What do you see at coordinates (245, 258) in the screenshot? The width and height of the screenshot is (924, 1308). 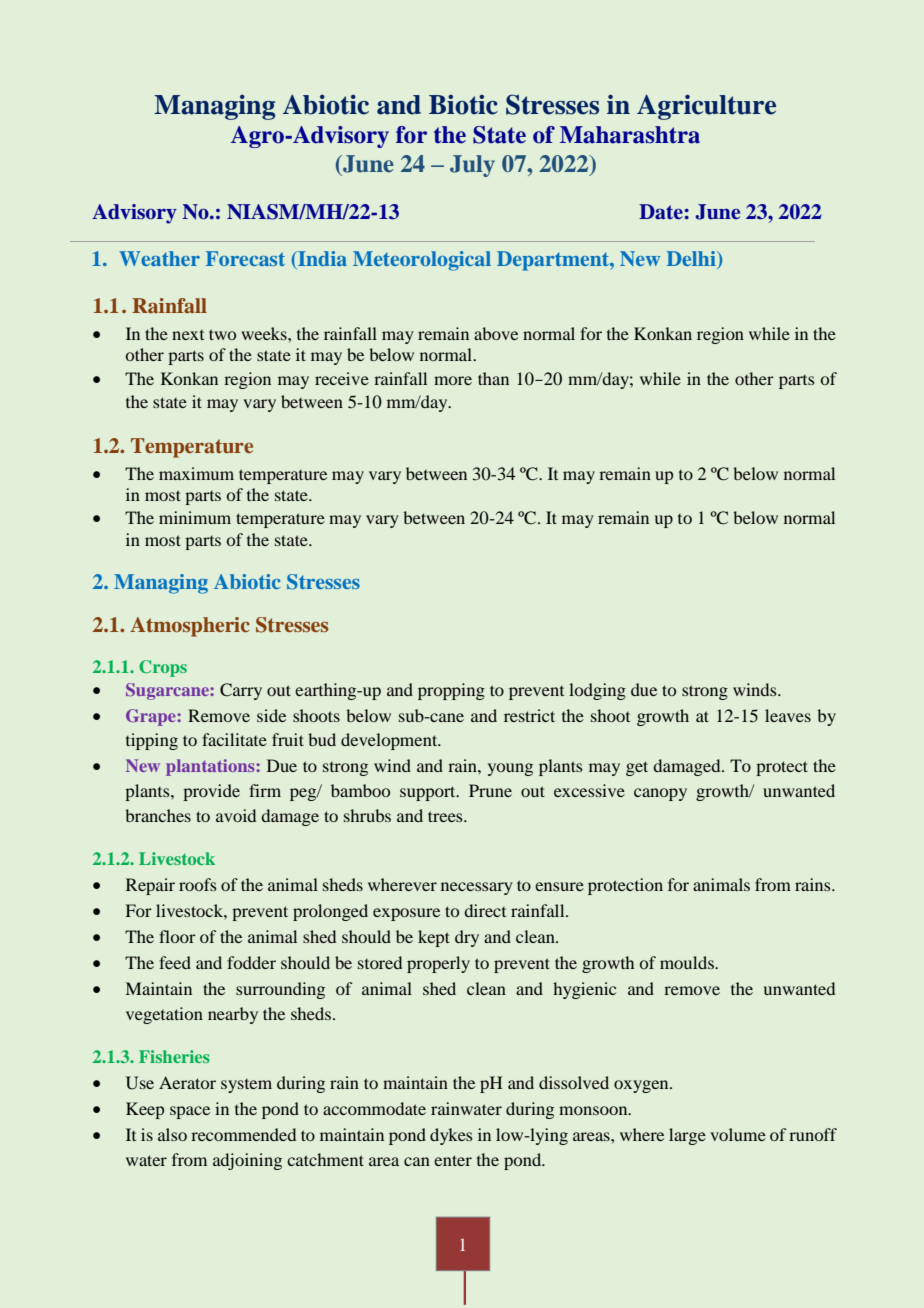 I see `Forecast` at bounding box center [245, 258].
